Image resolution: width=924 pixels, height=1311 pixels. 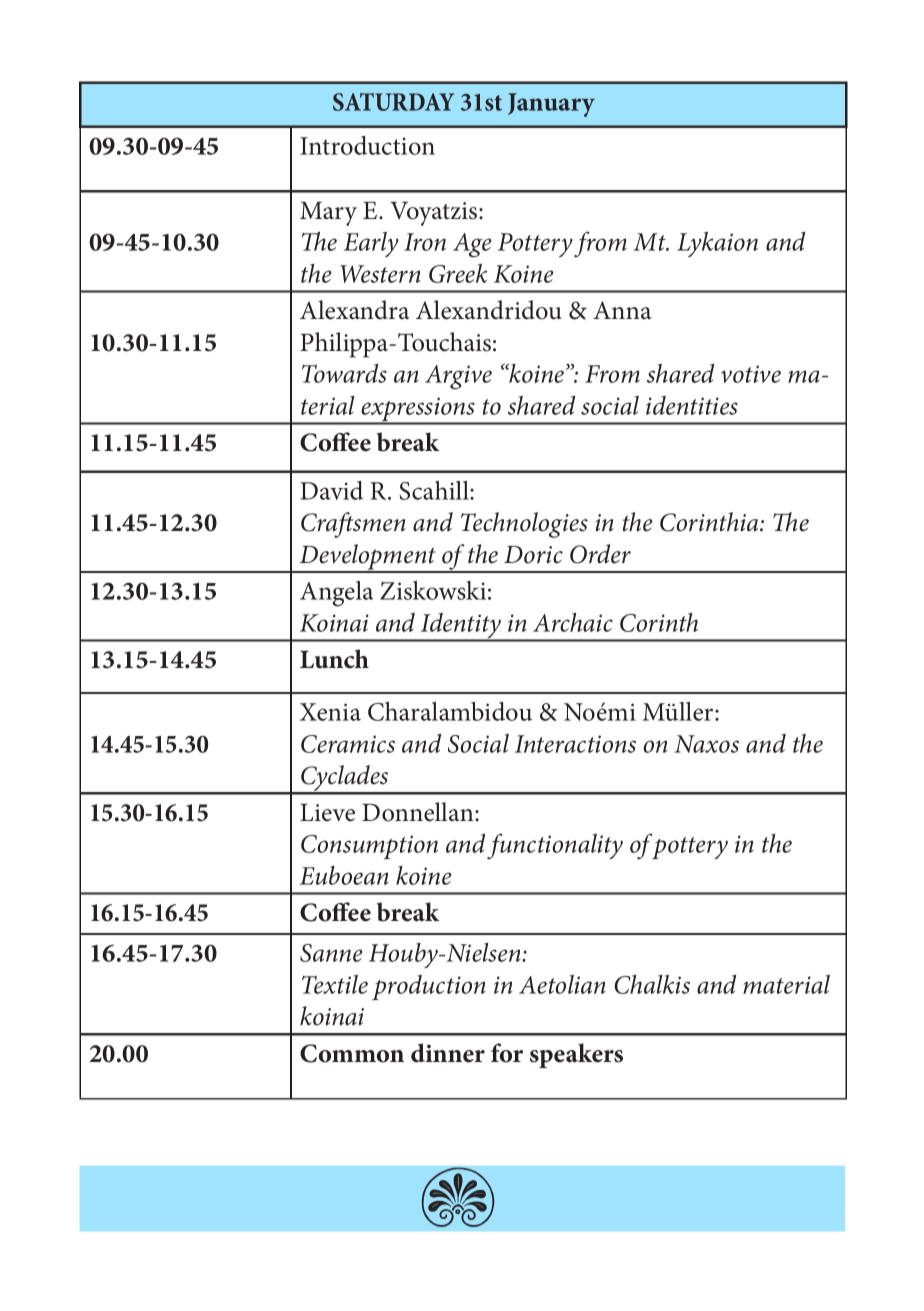 What do you see at coordinates (692, 405) in the page?
I see `identities` at bounding box center [692, 405].
